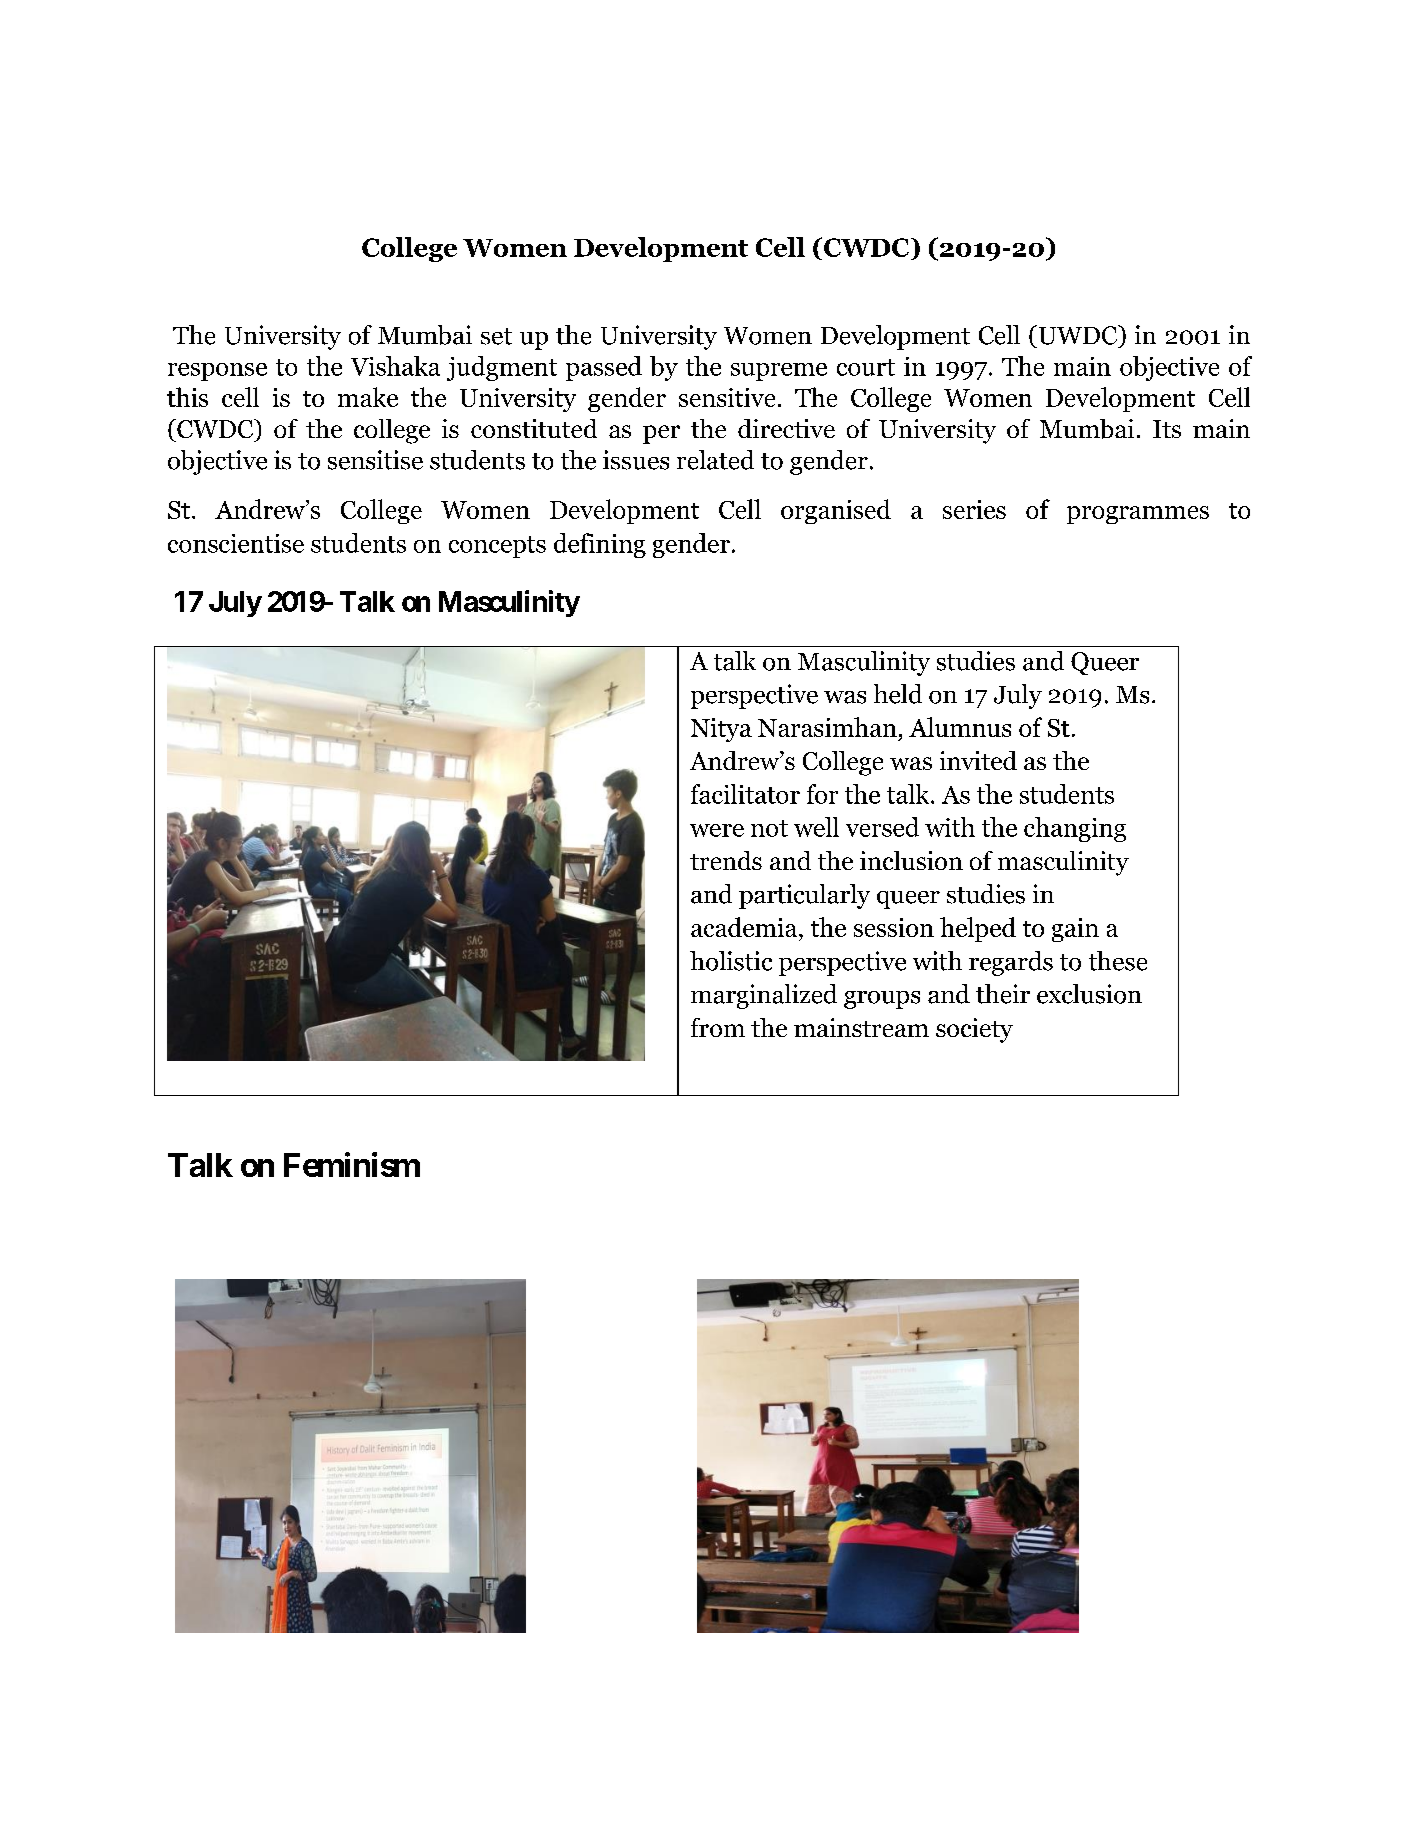 The height and width of the document is (1836, 1418). What do you see at coordinates (352, 1164) in the document?
I see `Feminism` at bounding box center [352, 1164].
